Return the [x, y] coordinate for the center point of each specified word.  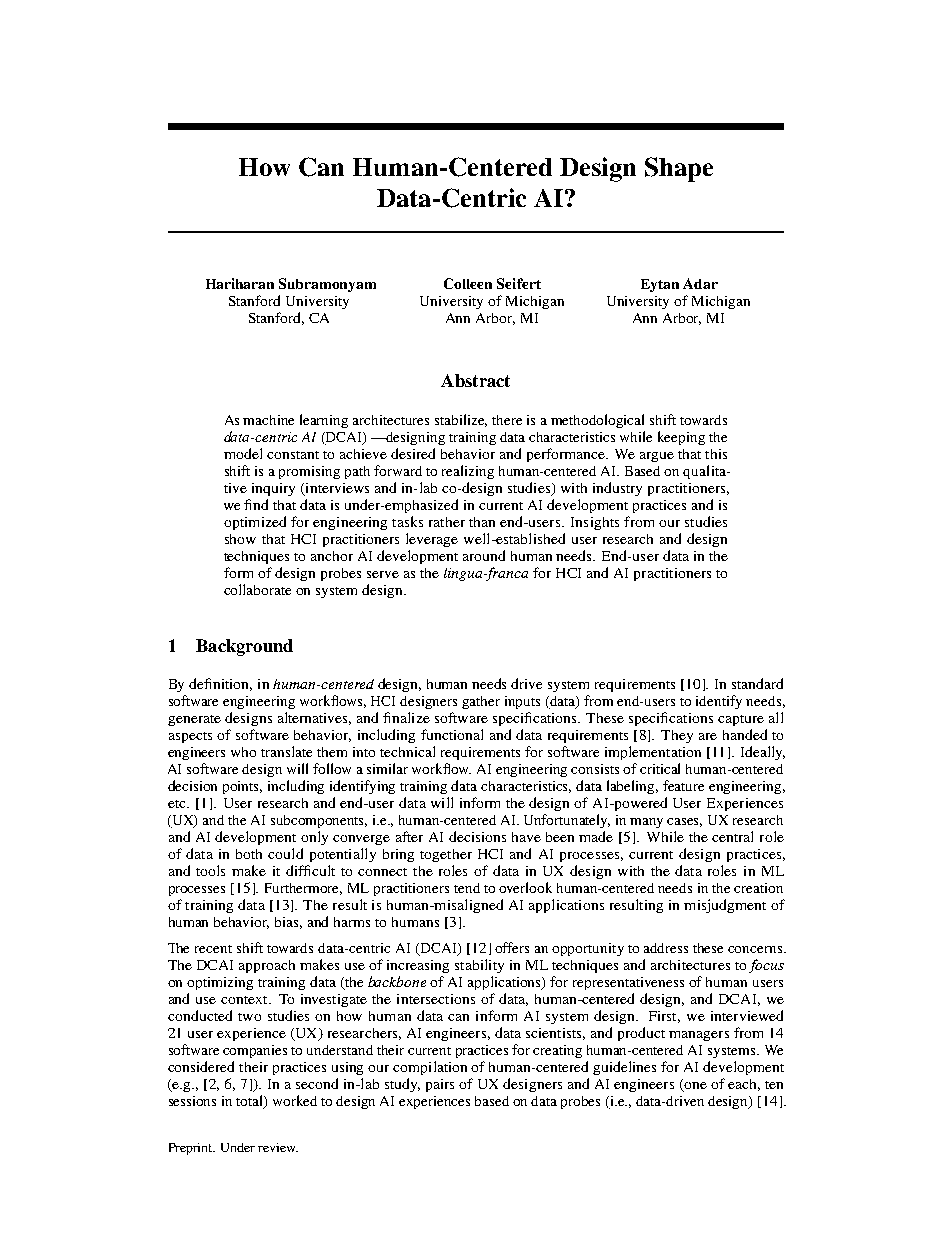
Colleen [468, 283]
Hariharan [240, 283]
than [482, 522]
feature [683, 785]
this [716, 454]
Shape [679, 169]
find [256, 504]
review [278, 1147]
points [242, 787]
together [446, 855]
